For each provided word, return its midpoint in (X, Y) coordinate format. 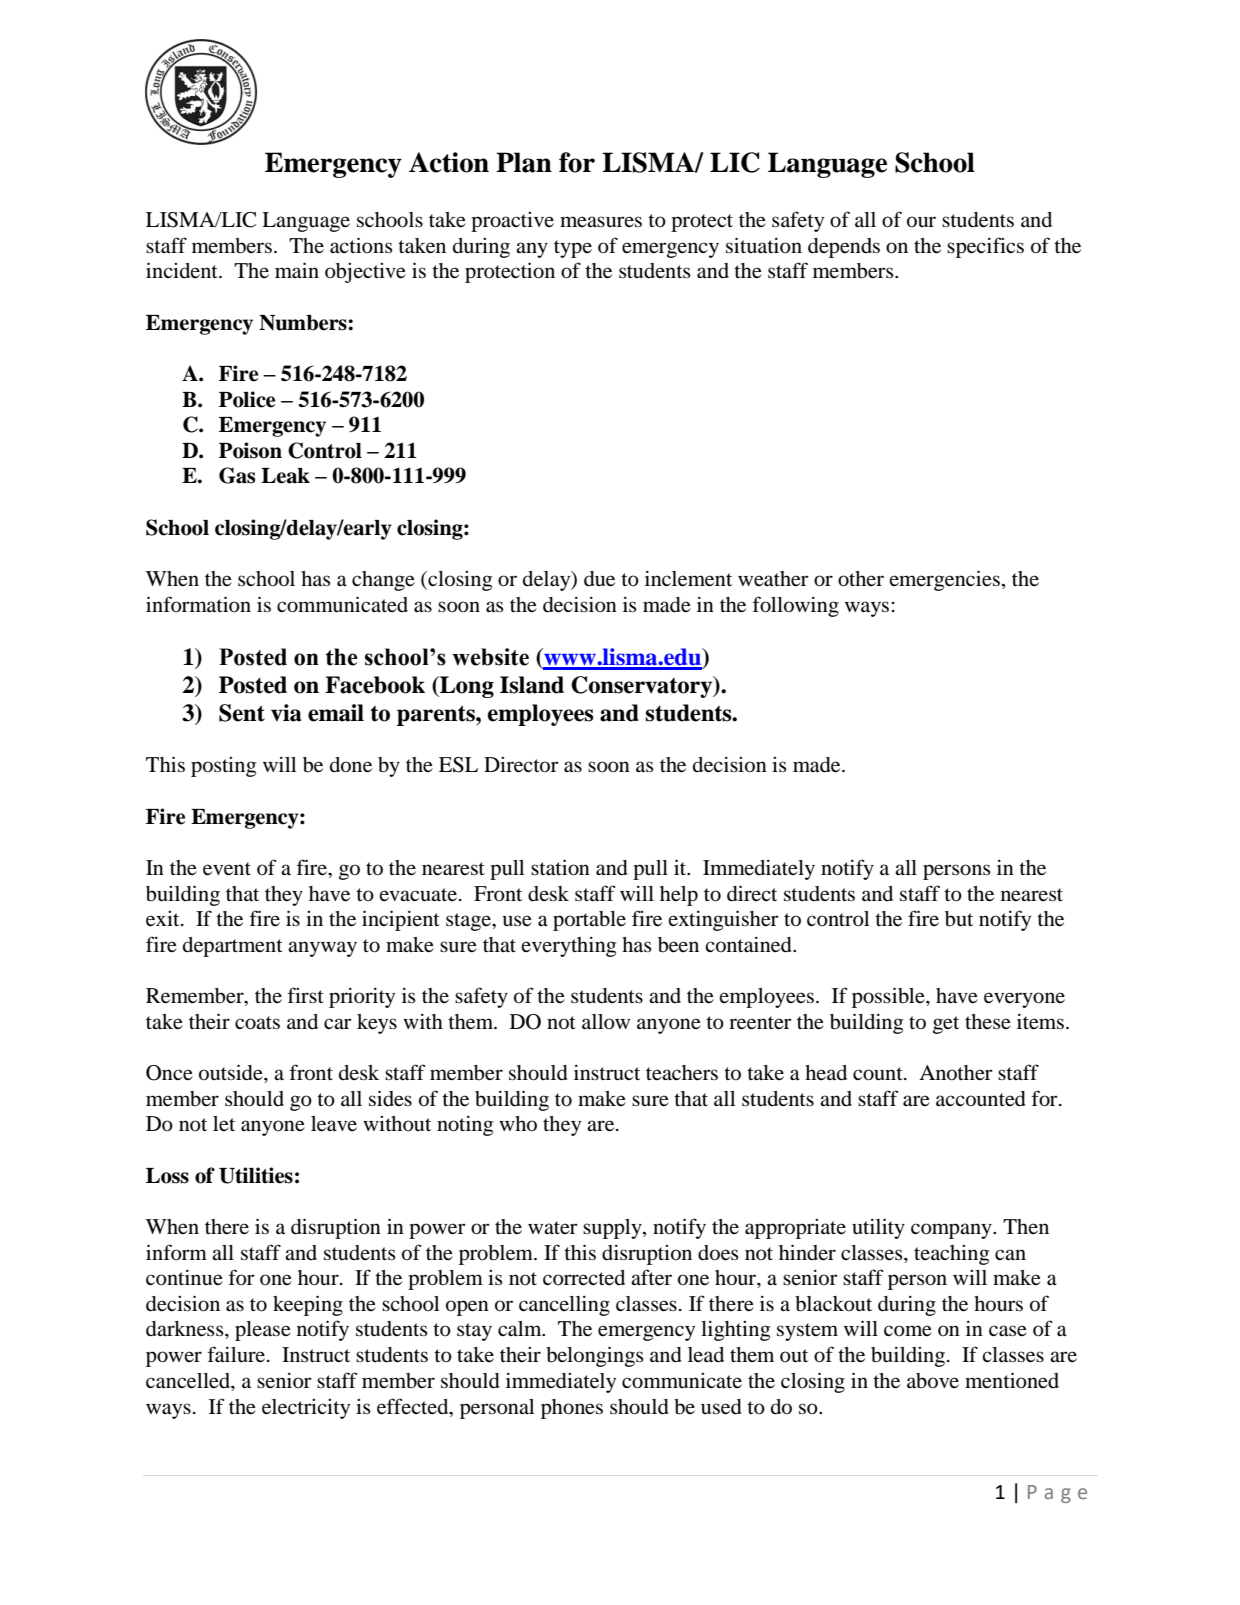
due (599, 579)
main (297, 270)
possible (889, 997)
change (383, 581)
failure (236, 1354)
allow (606, 1022)
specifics (985, 247)
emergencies (944, 580)
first (305, 995)
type (573, 249)
